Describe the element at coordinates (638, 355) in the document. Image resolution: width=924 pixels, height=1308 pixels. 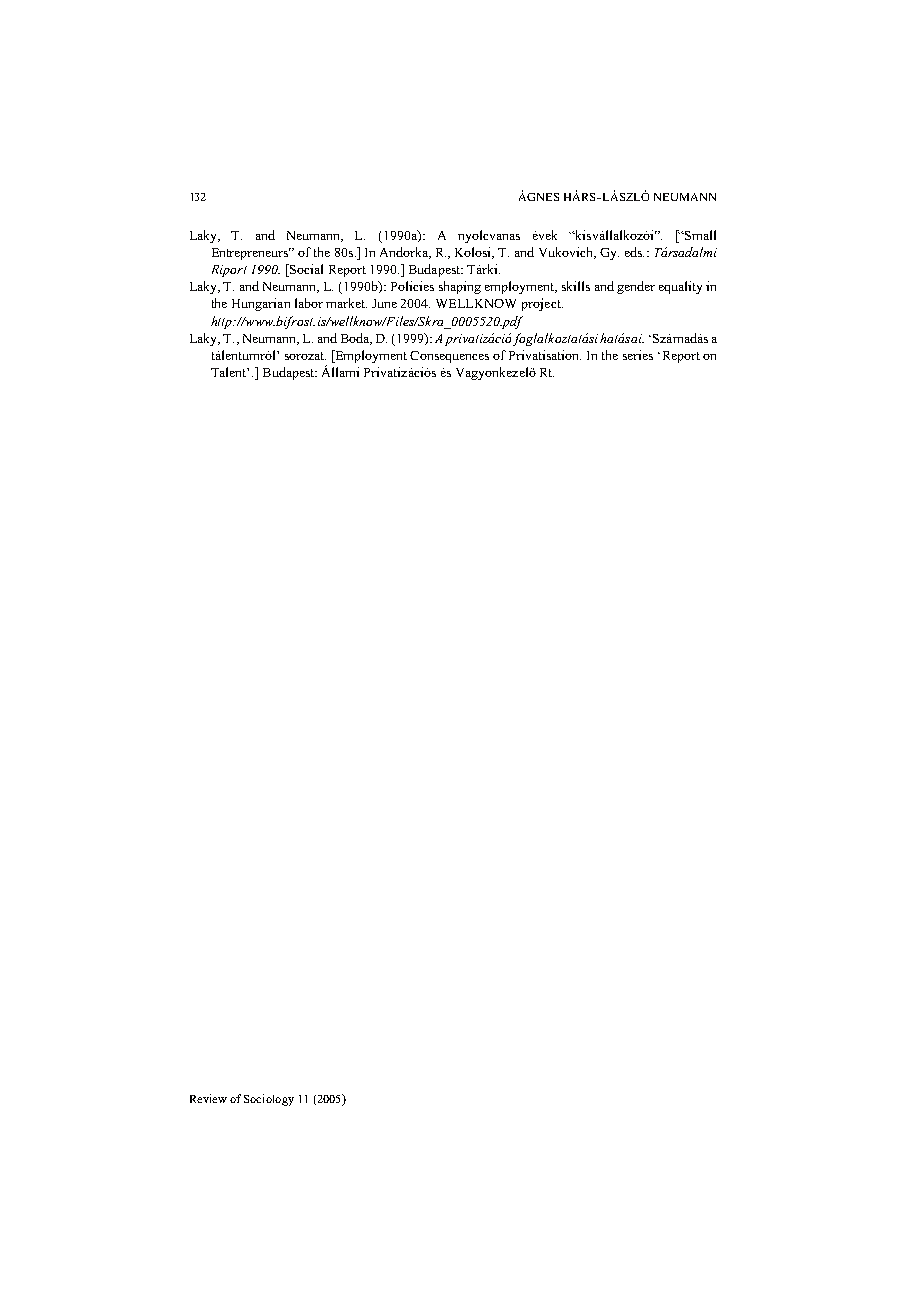
I see `series` at that location.
